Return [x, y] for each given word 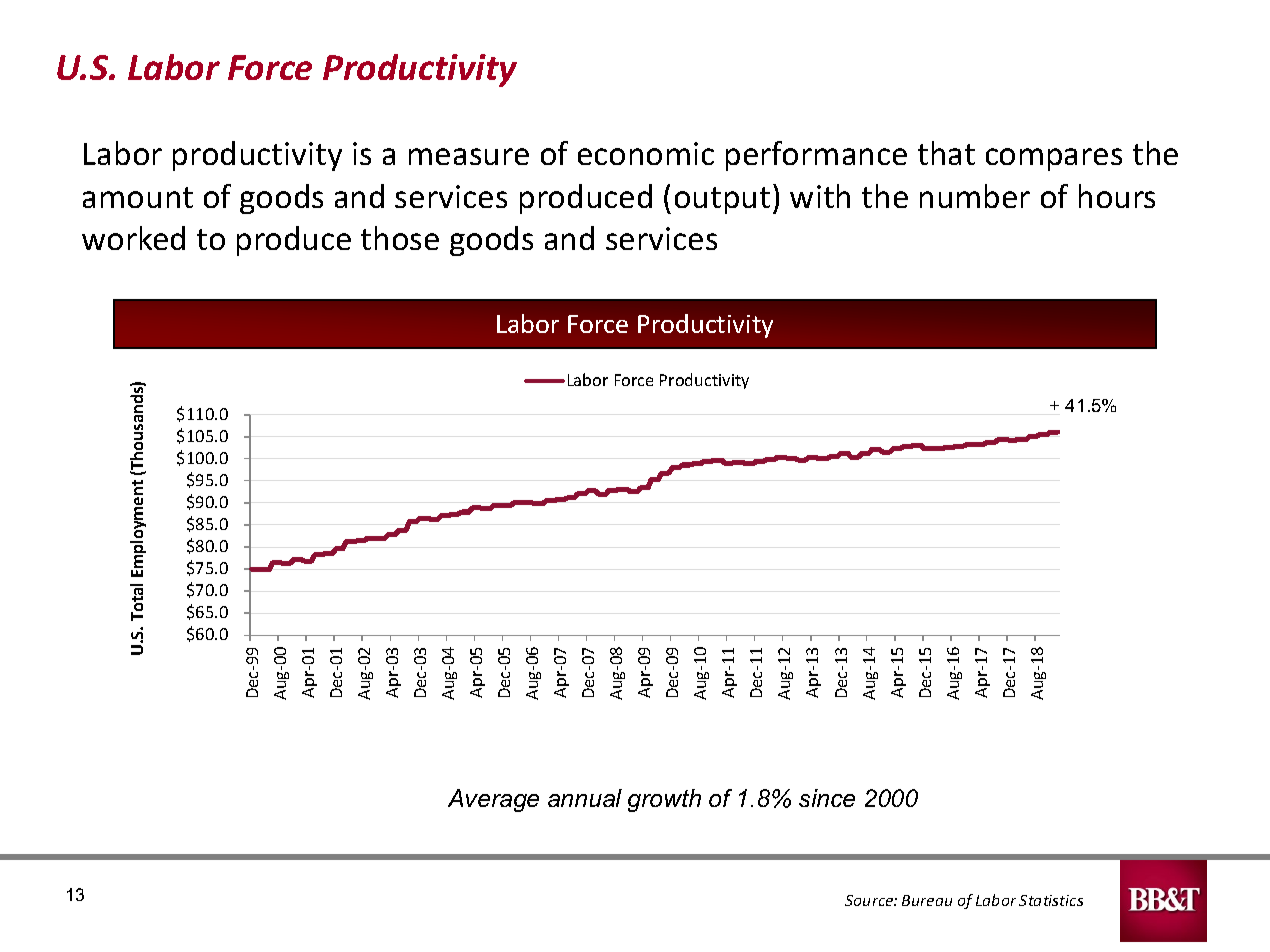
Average [493, 800]
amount [138, 197]
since [827, 798]
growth [664, 800]
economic [646, 153]
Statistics [1051, 900]
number [975, 196]
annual [585, 798]
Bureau [927, 900]
